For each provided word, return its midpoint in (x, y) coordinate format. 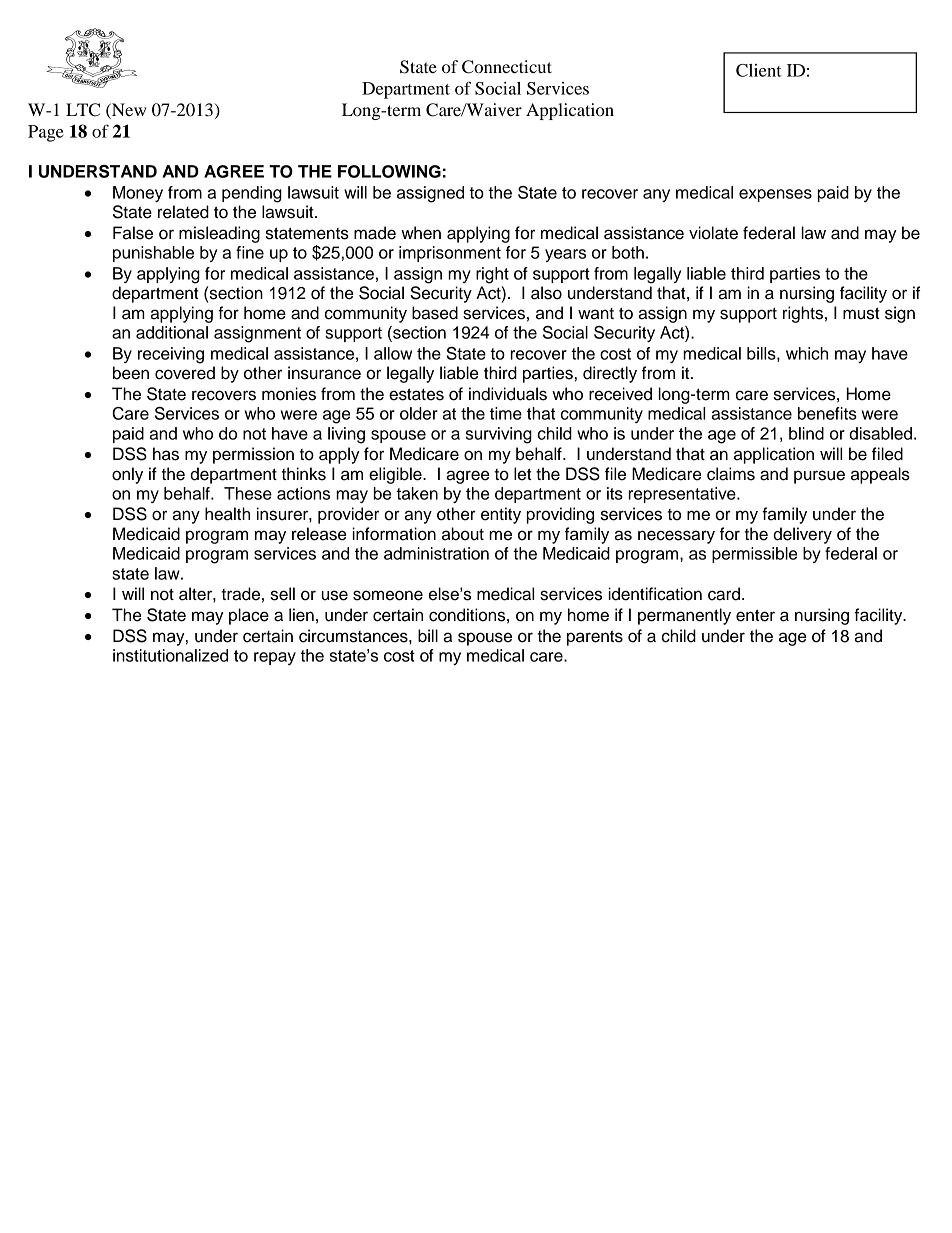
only (127, 475)
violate (713, 233)
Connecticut (507, 67)
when (421, 233)
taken (417, 493)
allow (393, 353)
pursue (819, 477)
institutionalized (170, 655)
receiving (171, 355)
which (807, 353)
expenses (775, 195)
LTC (83, 110)
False (133, 233)
